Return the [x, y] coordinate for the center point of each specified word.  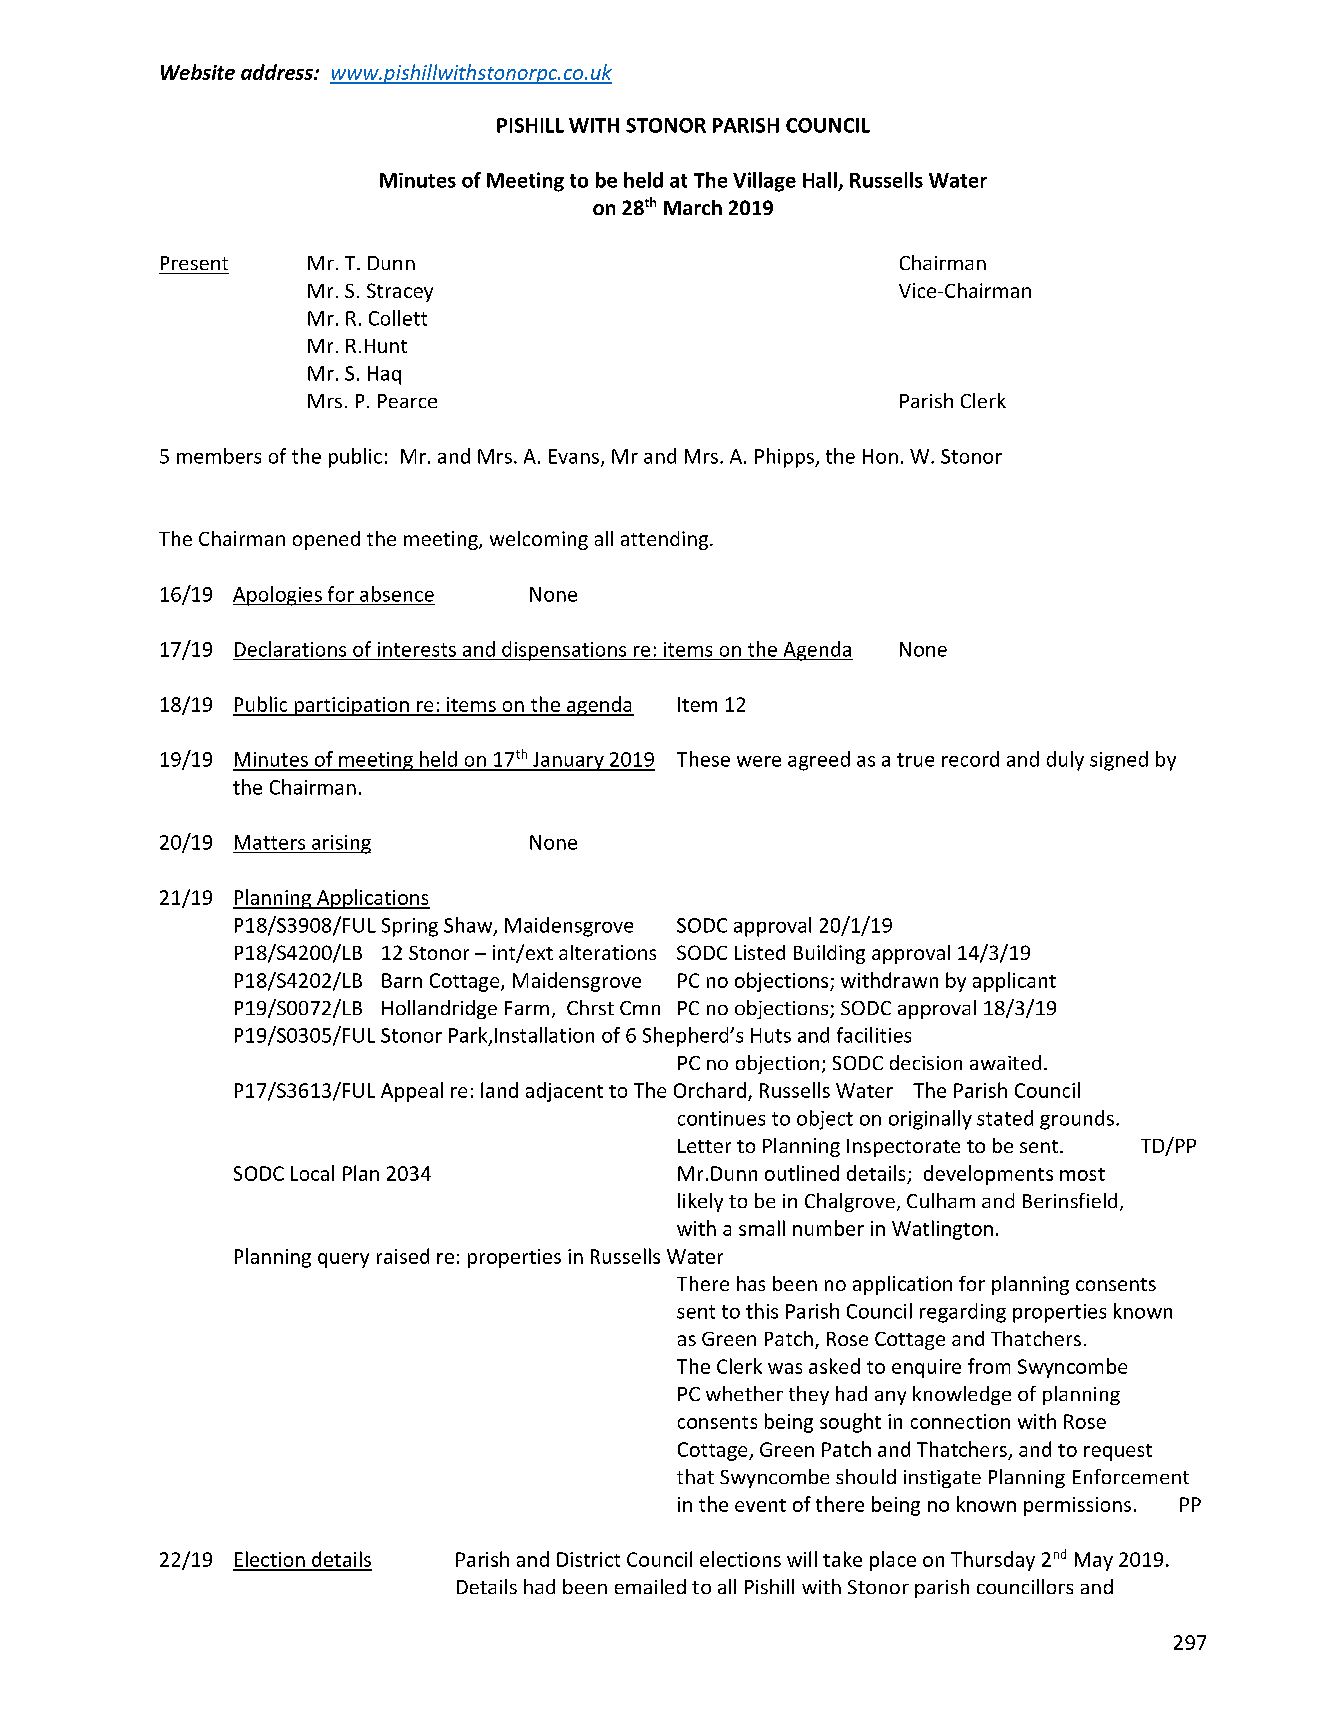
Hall [820, 180]
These [703, 759]
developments [988, 1175]
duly [1065, 761]
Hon [880, 456]
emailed [650, 1586]
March [693, 207]
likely [700, 1202]
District [588, 1559]
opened [326, 540]
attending [666, 540]
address [278, 72]
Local [312, 1173]
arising [340, 844]
